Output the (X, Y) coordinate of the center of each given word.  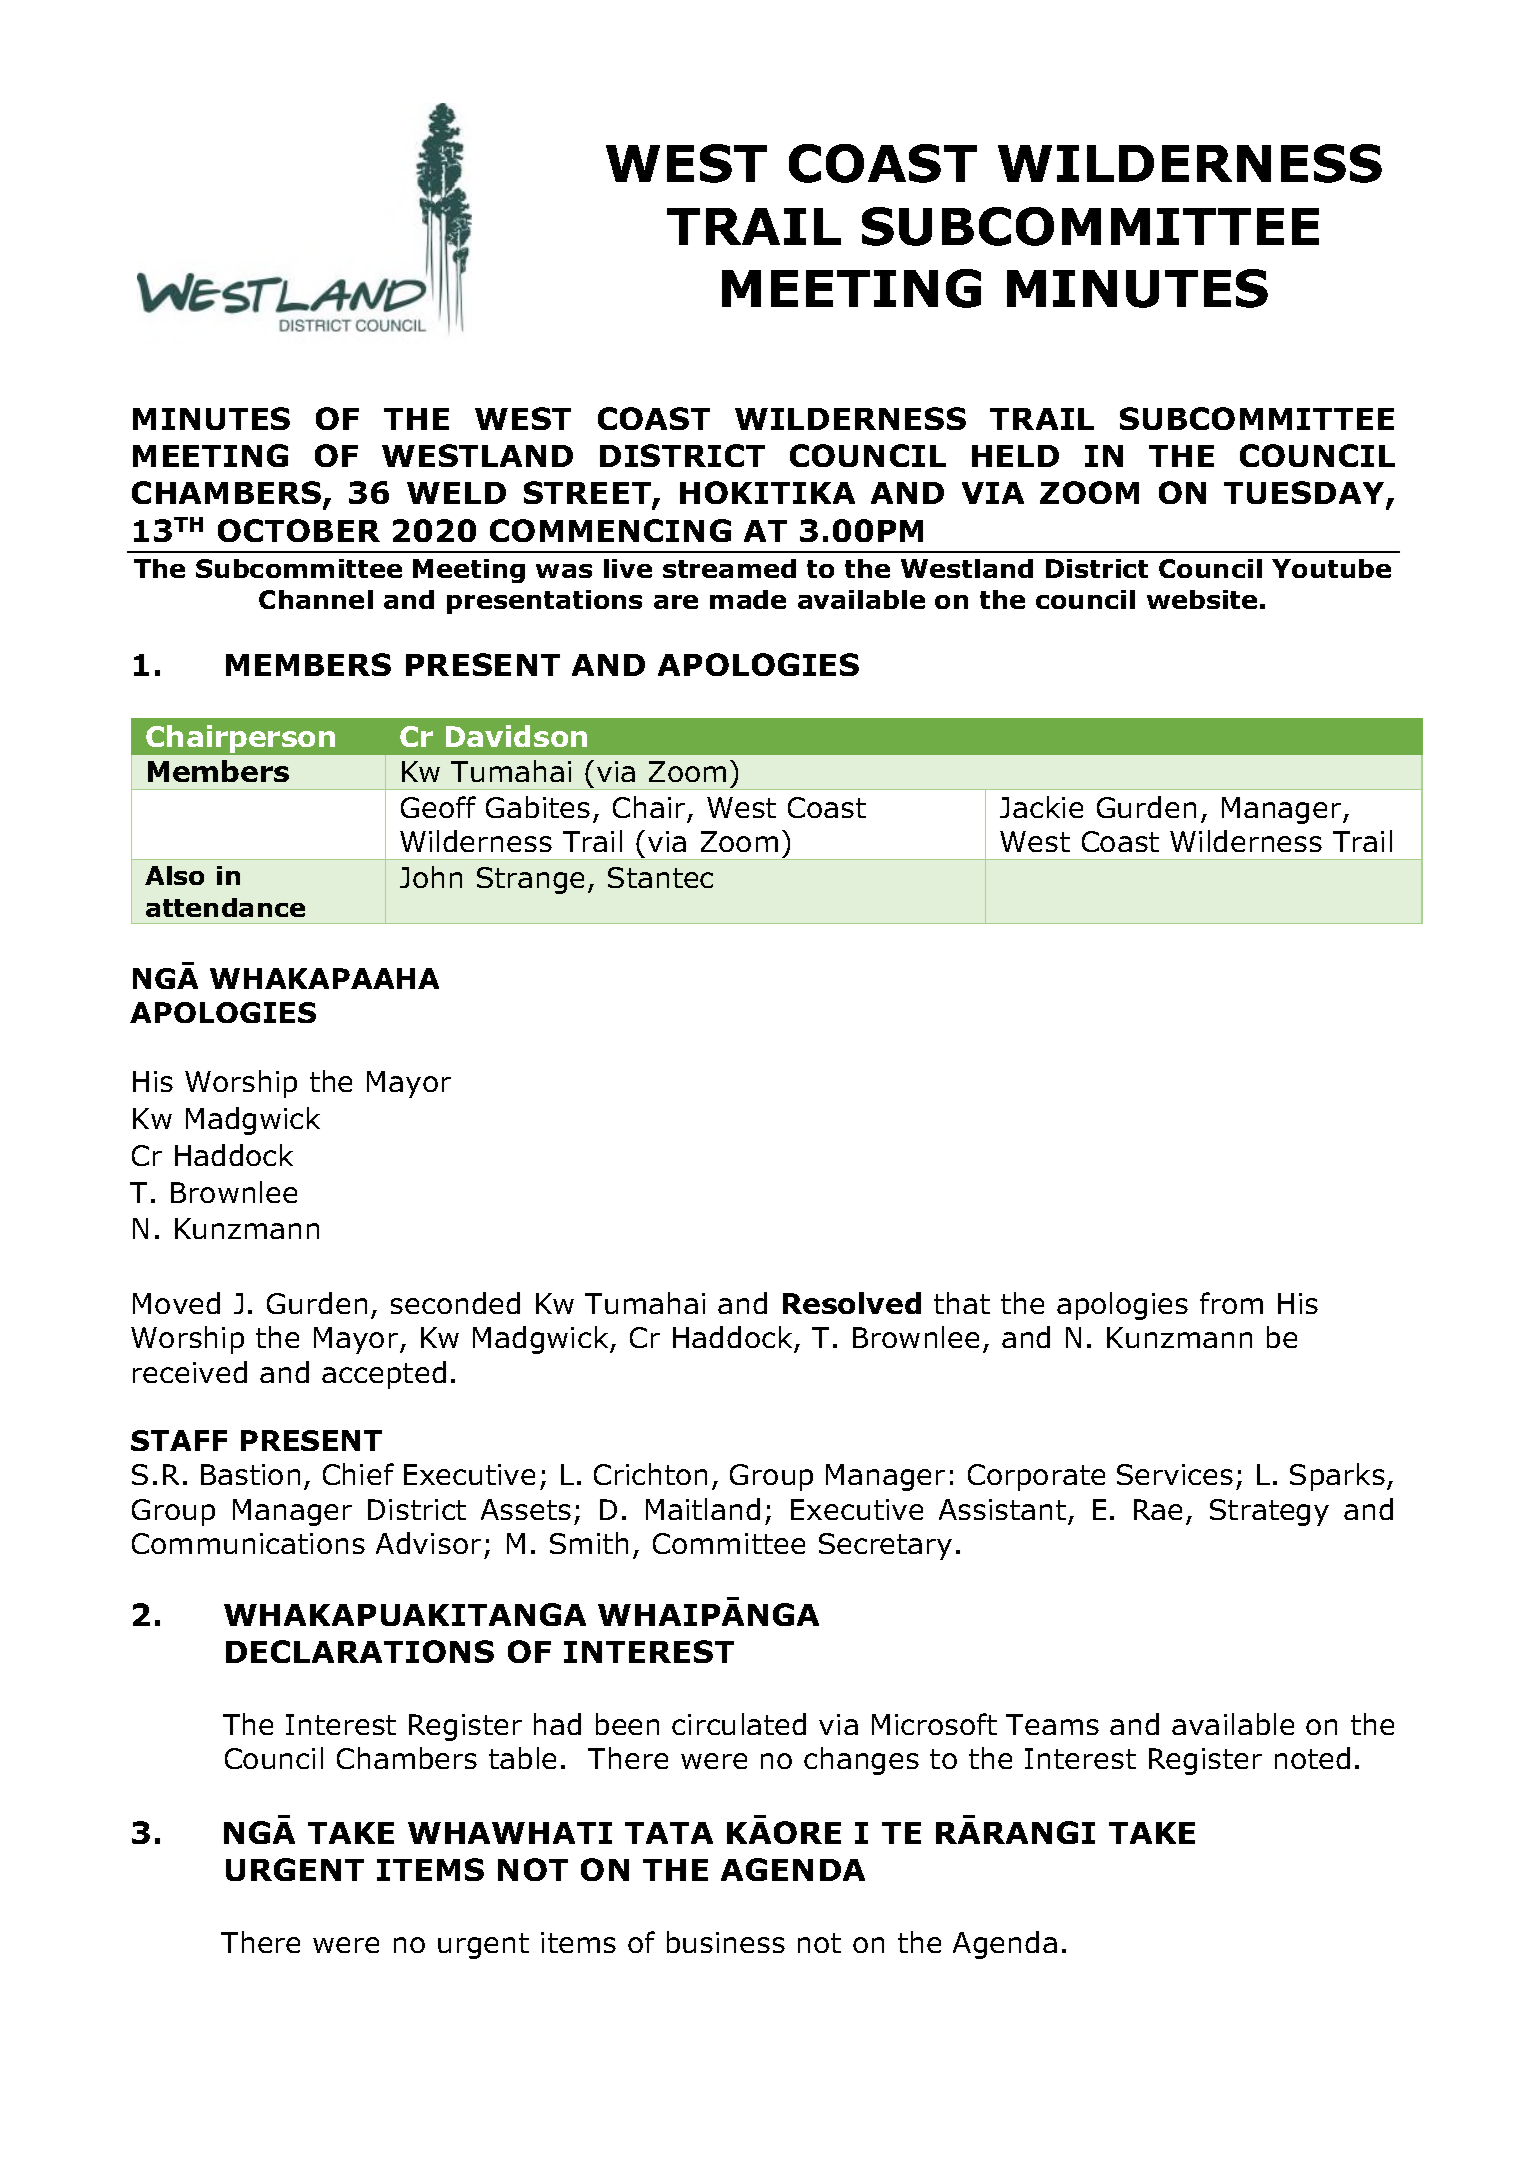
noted (1312, 1758)
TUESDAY (1305, 494)
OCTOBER (299, 530)
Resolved (852, 1303)
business (726, 1942)
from (1231, 1303)
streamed (729, 568)
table (522, 1758)
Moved (176, 1303)
